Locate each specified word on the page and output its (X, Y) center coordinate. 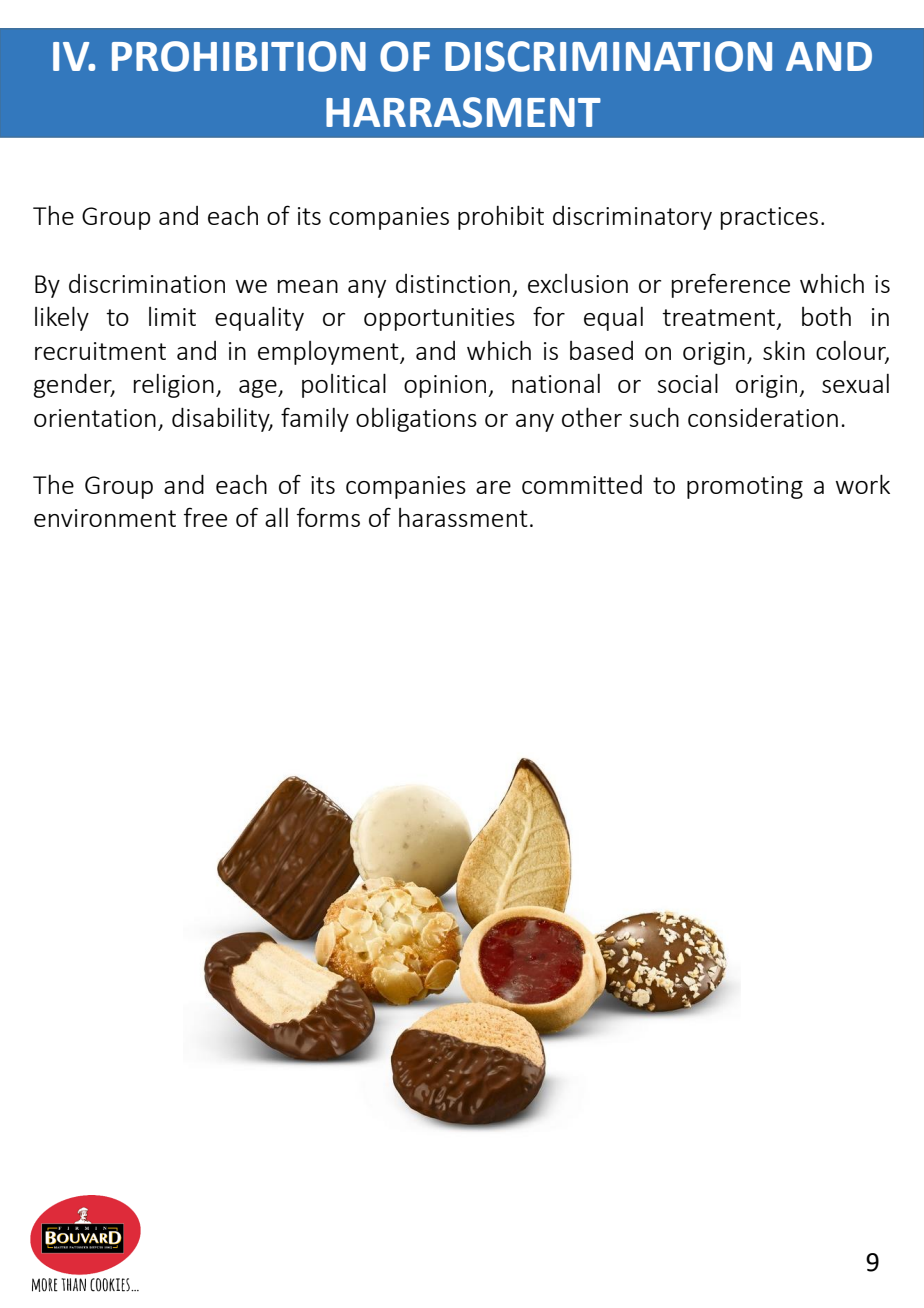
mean (308, 286)
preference (731, 285)
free (205, 517)
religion (174, 386)
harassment (463, 517)
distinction (453, 283)
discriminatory (632, 218)
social (688, 383)
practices (769, 218)
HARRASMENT (463, 112)
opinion (446, 386)
